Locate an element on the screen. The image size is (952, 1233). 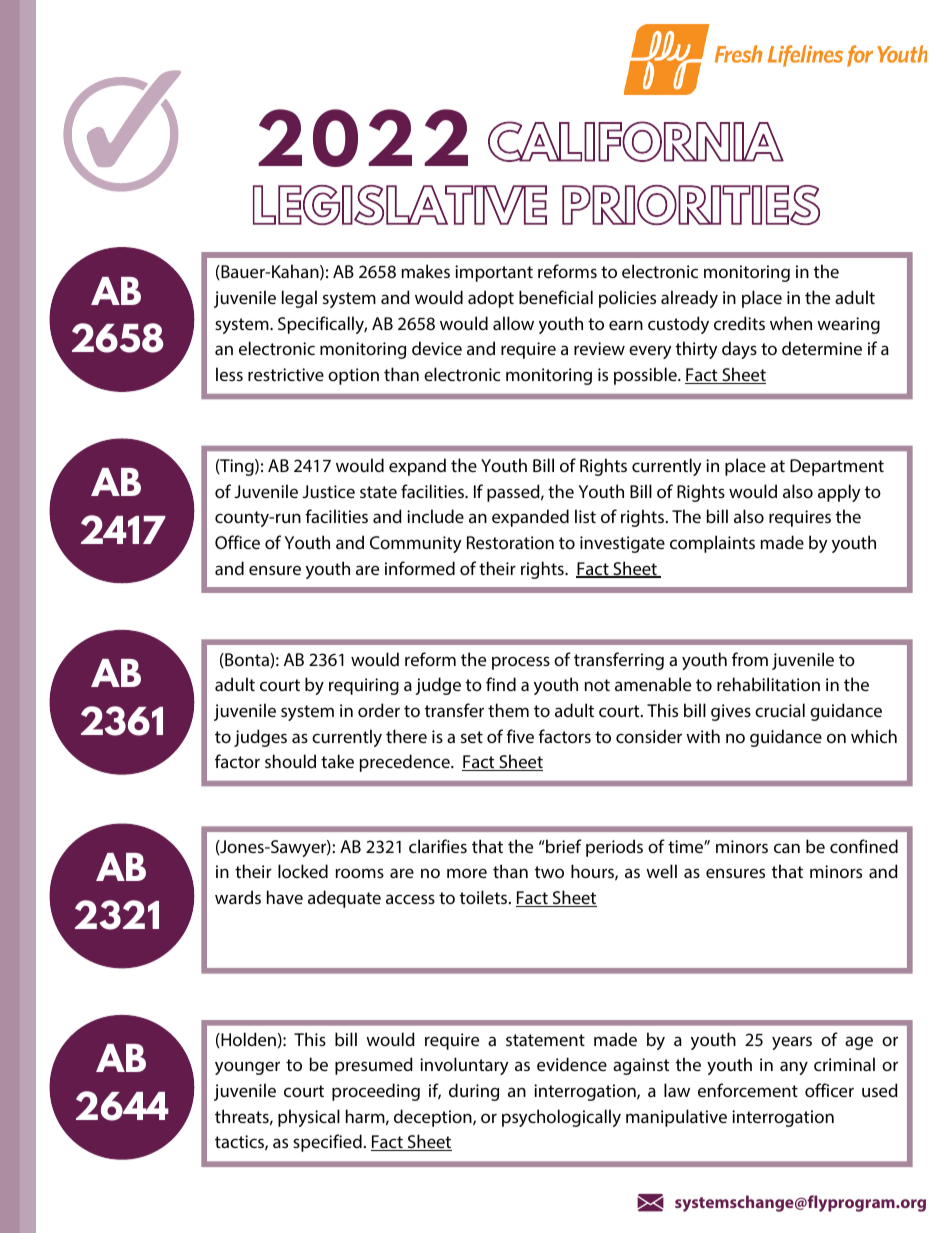
PRIORITIES is located at coordinates (691, 205).
